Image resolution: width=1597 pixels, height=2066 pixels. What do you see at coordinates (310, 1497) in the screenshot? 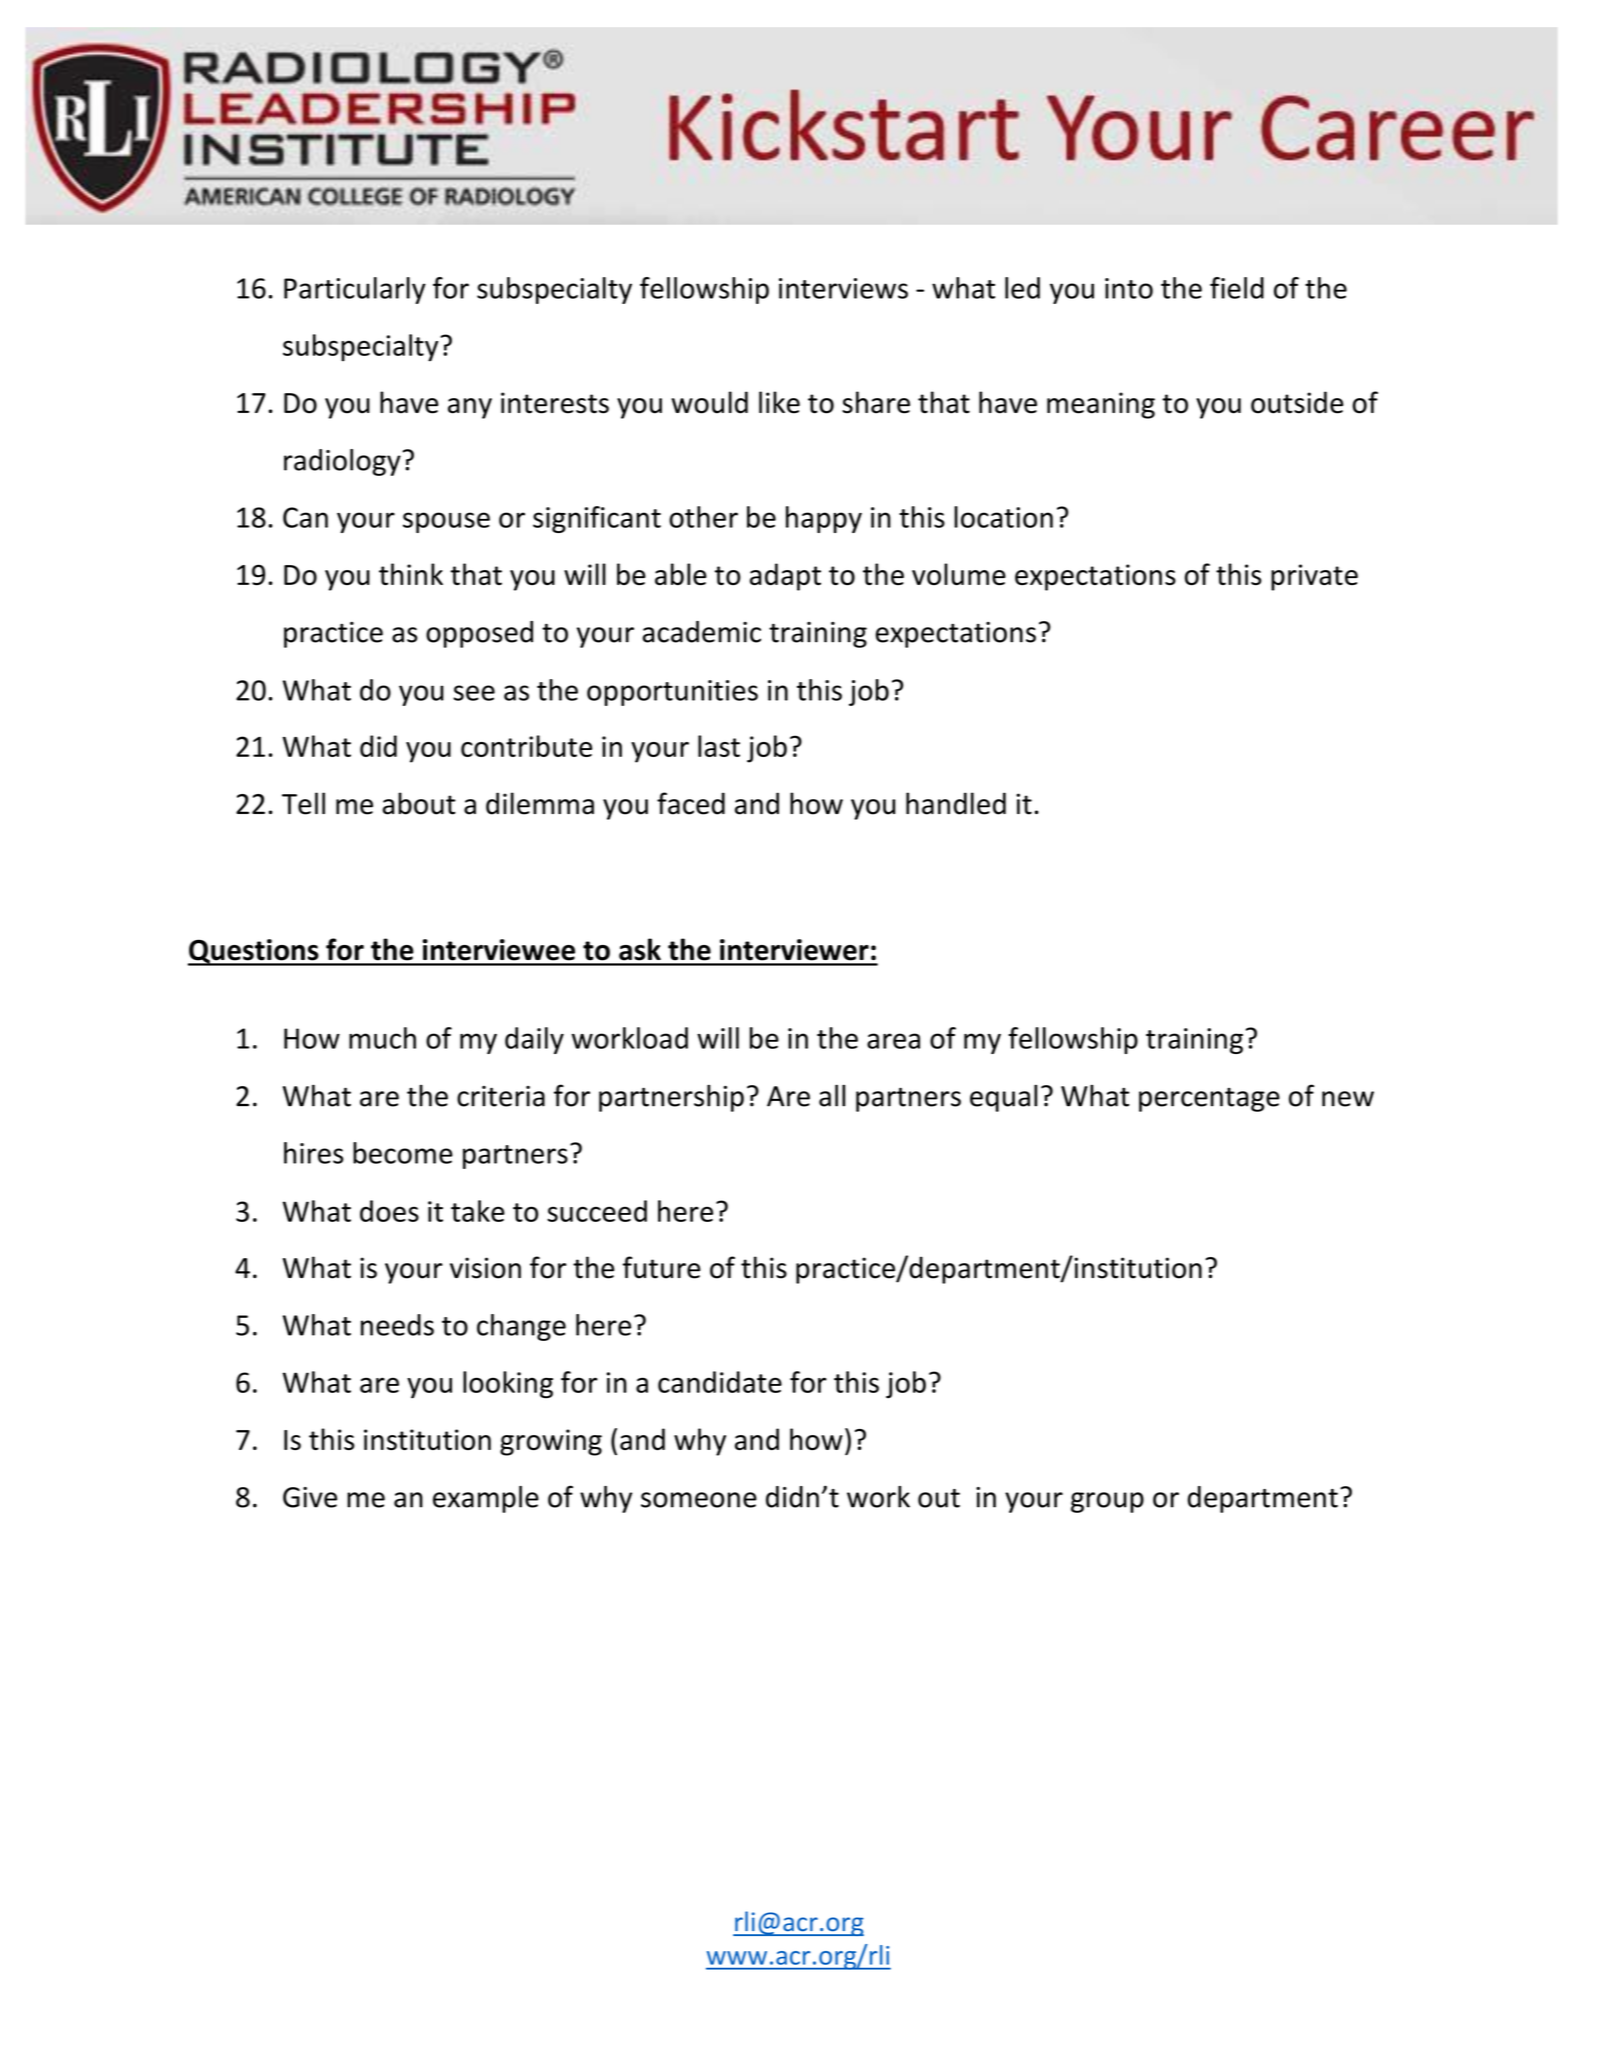
I see `Give` at bounding box center [310, 1497].
